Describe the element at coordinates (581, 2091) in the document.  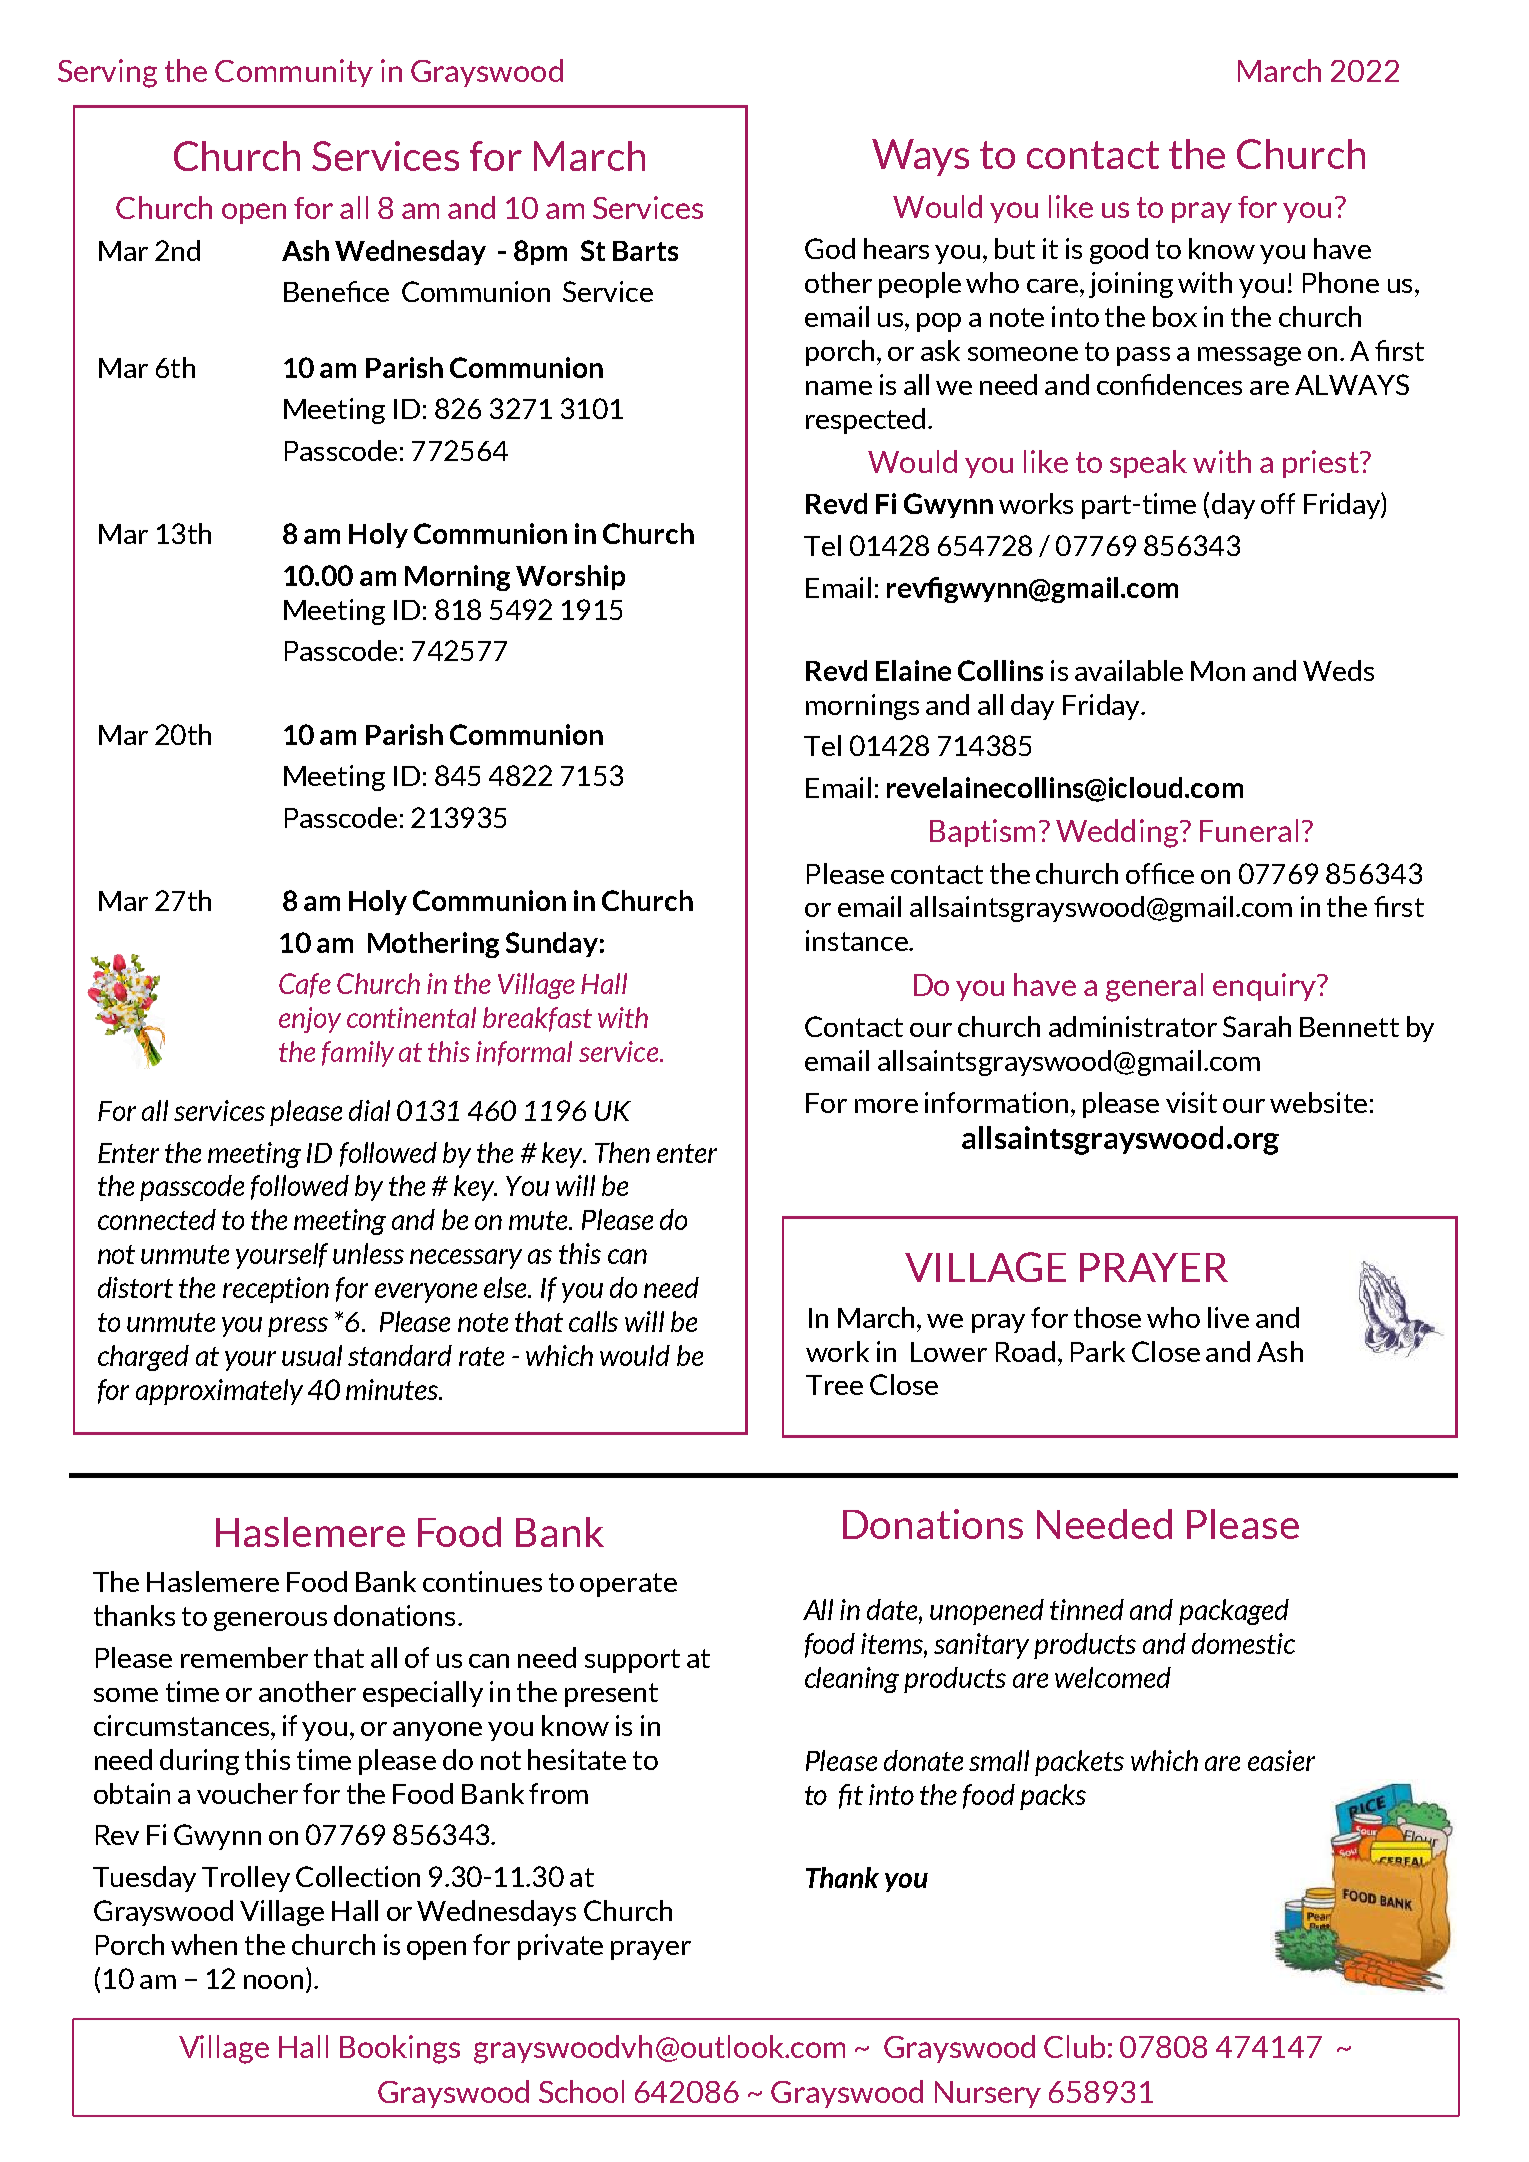
I see `School` at that location.
